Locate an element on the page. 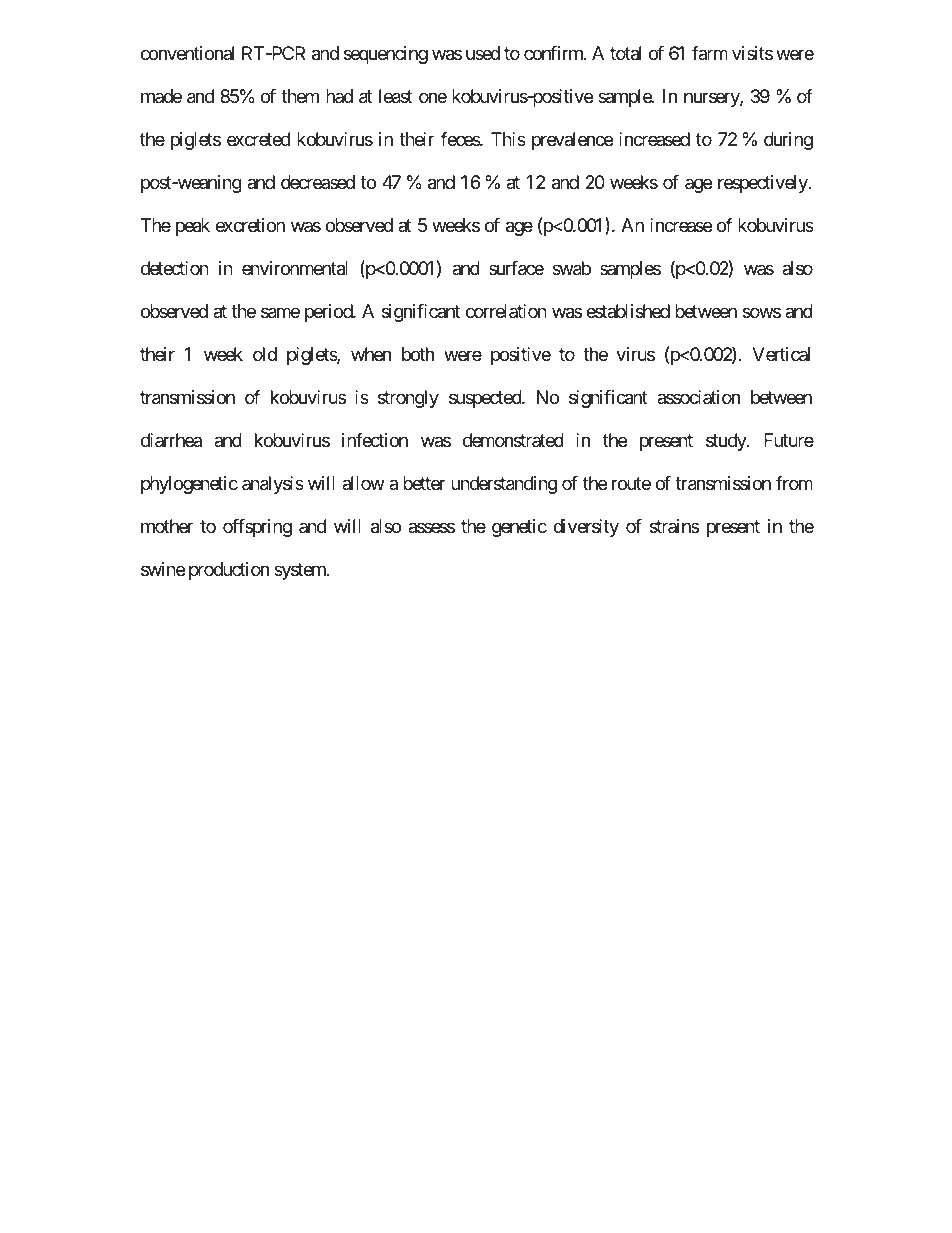 The image size is (952, 1233). excreted is located at coordinates (258, 139).
